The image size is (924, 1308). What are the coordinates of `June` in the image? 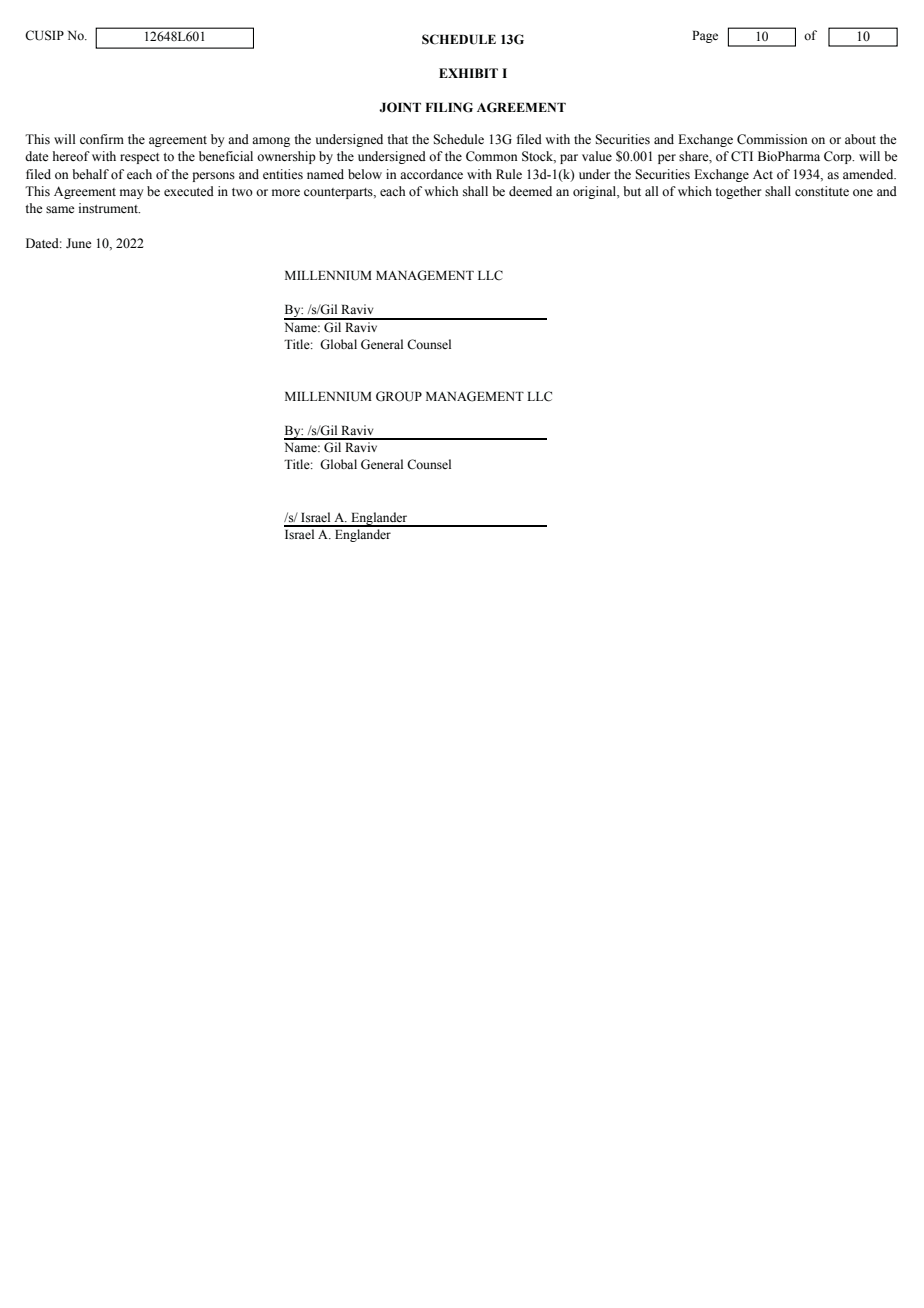 It's located at (79, 243).
